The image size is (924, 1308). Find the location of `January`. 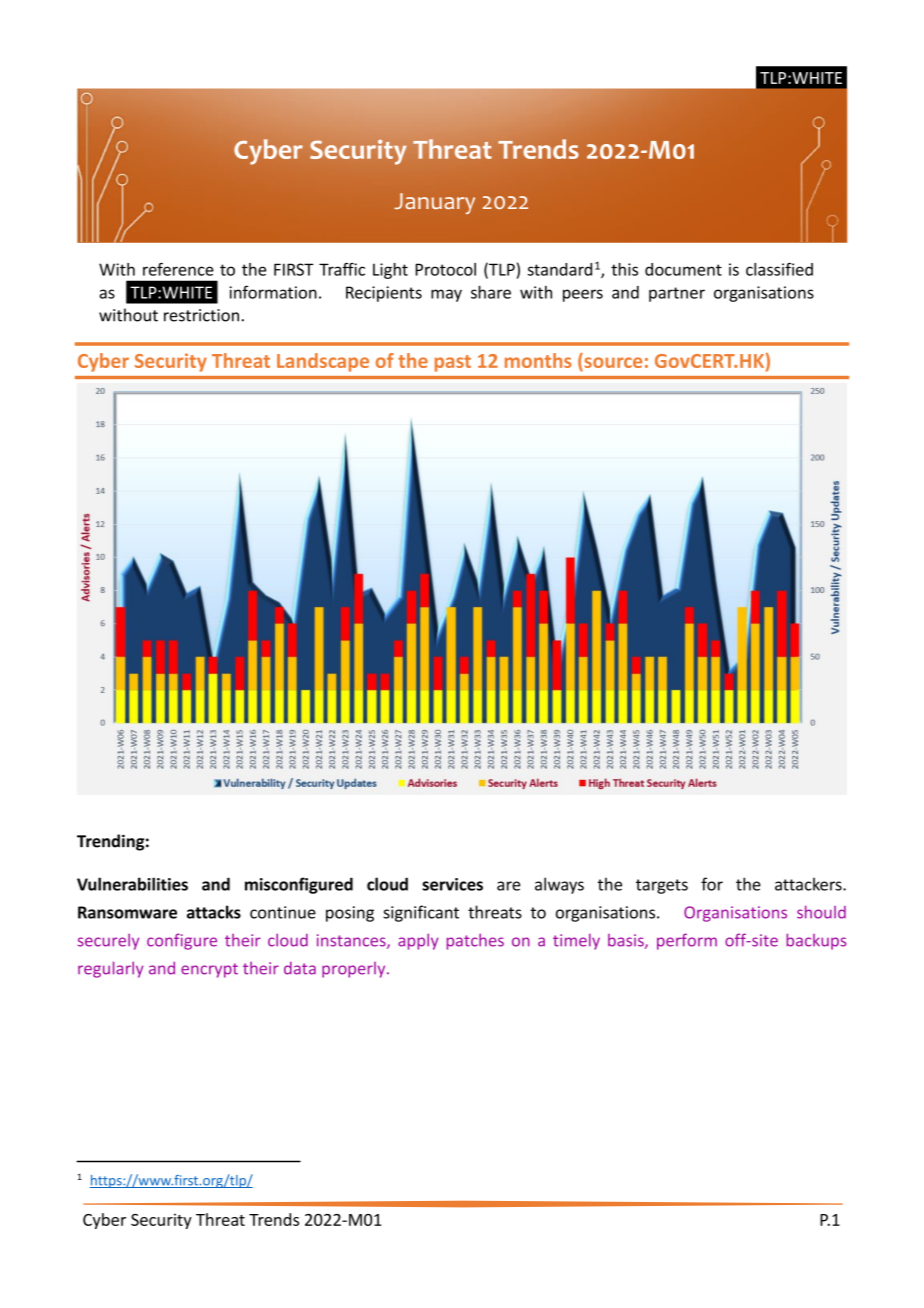

January is located at coordinates (434, 203).
